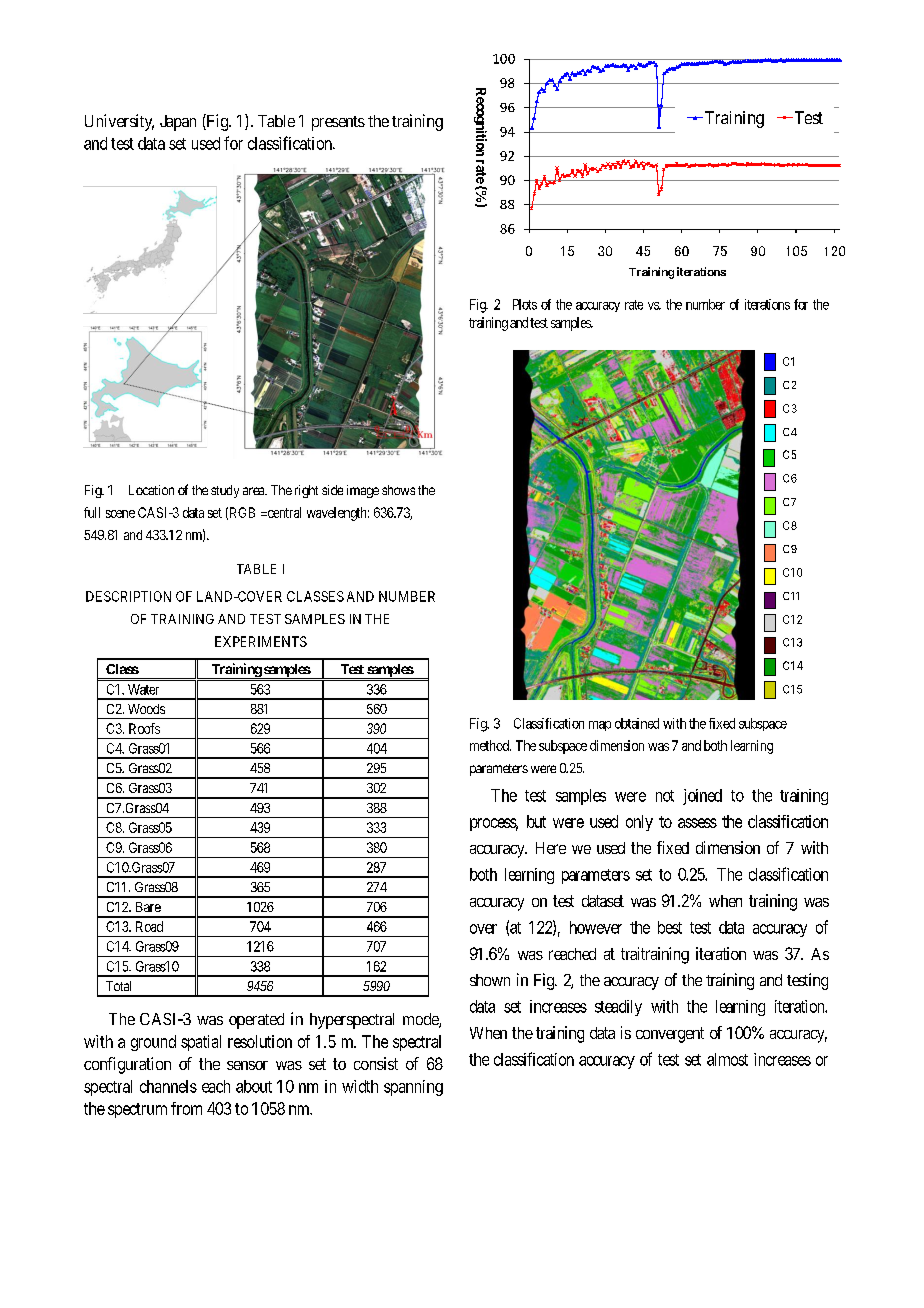 This image has height=1308, width=924. Describe the element at coordinates (490, 745) in the image. I see `method` at that location.
